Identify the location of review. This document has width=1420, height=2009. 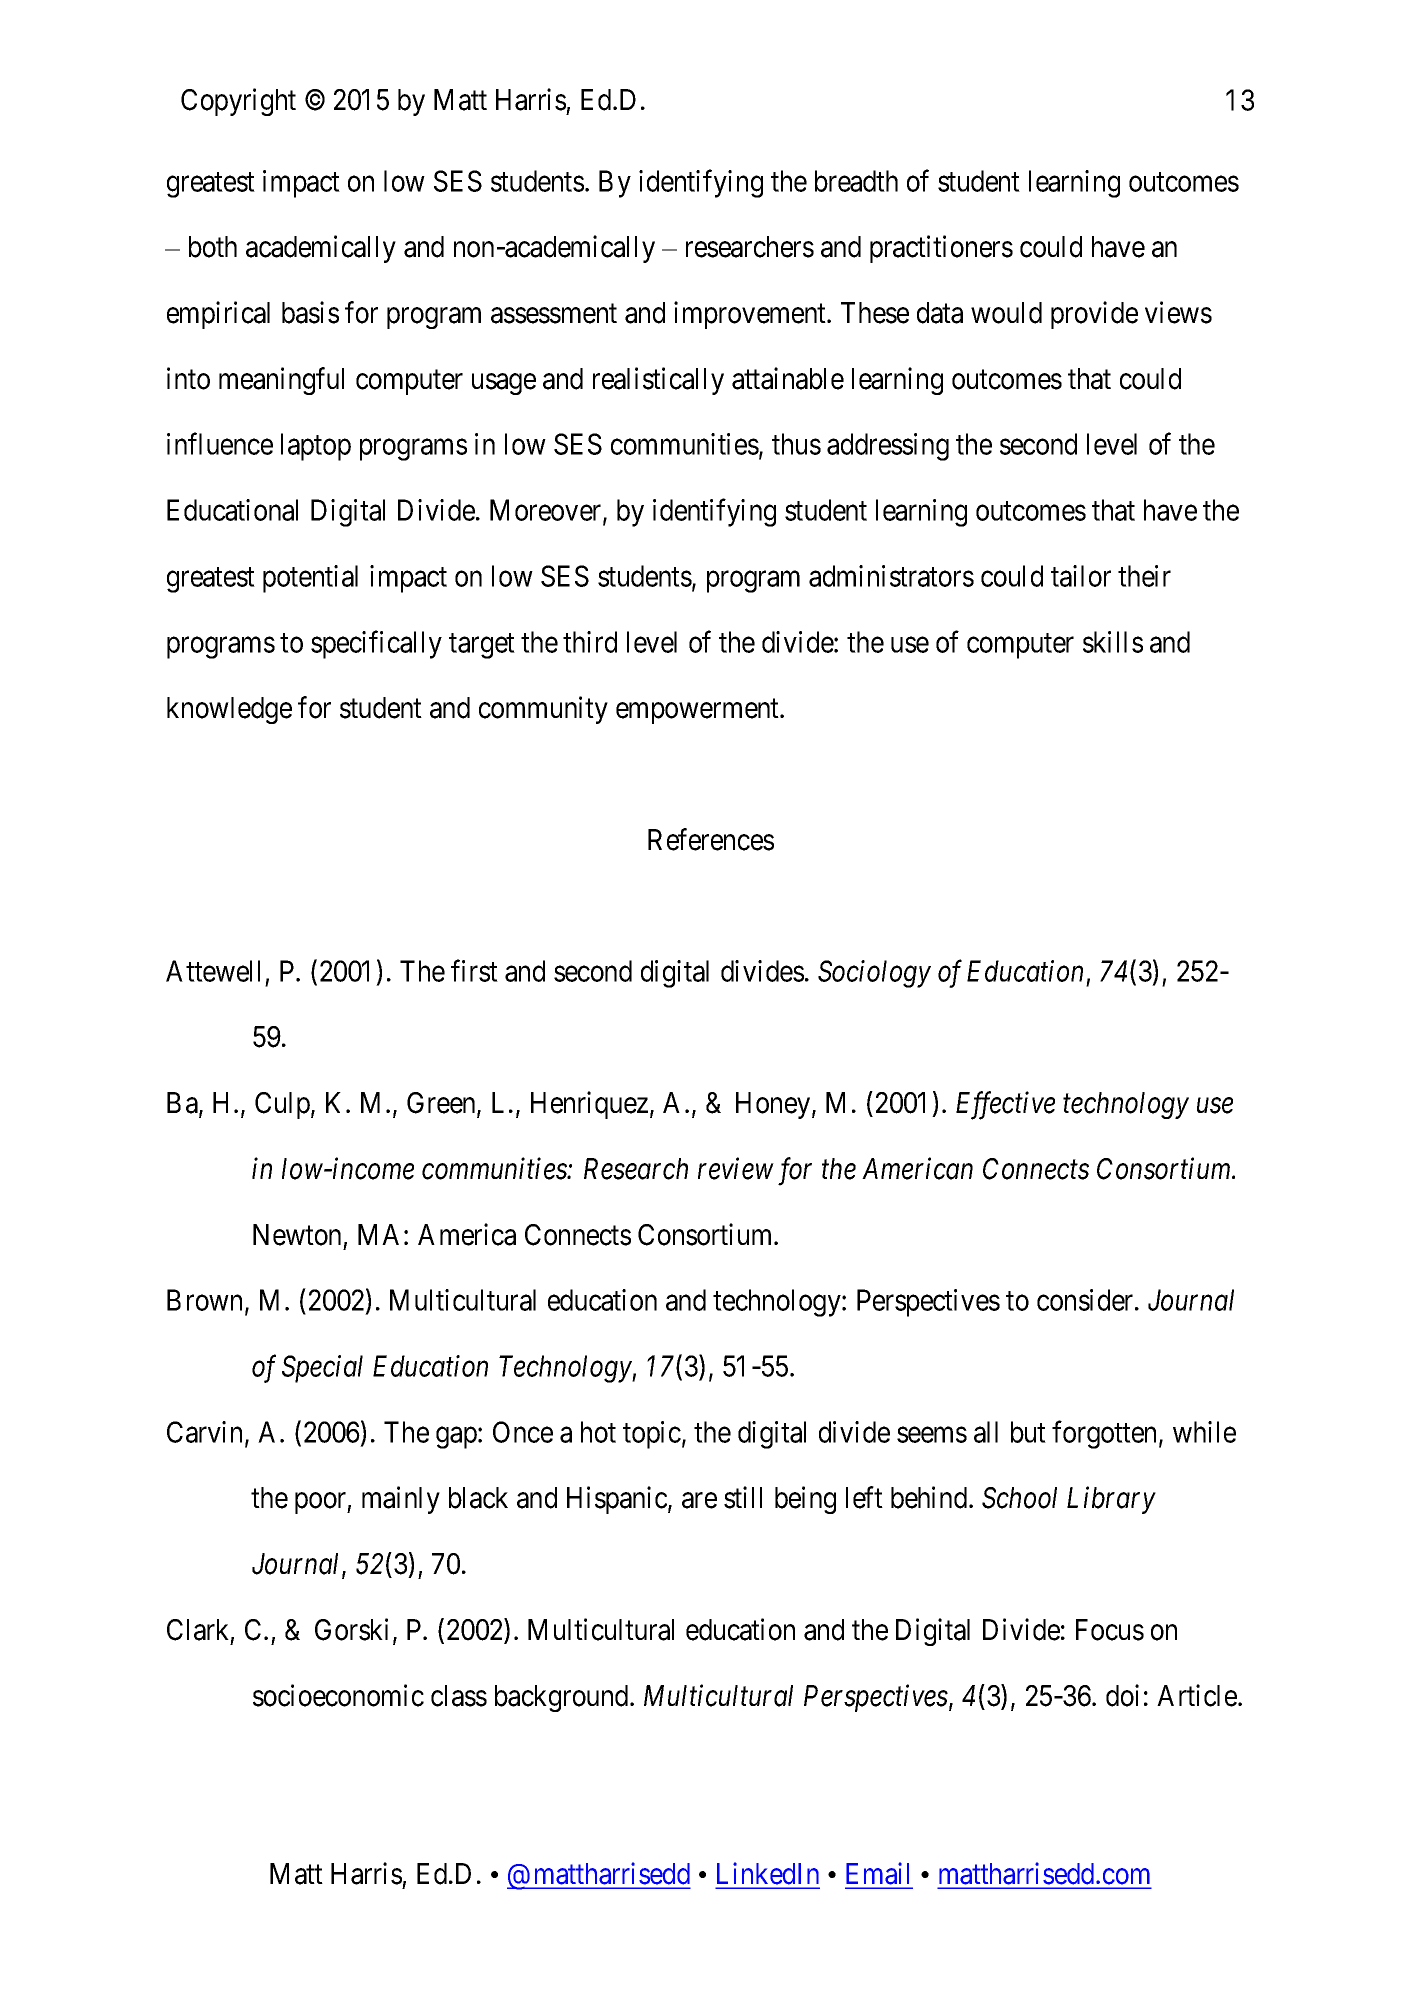
(736, 1169).
